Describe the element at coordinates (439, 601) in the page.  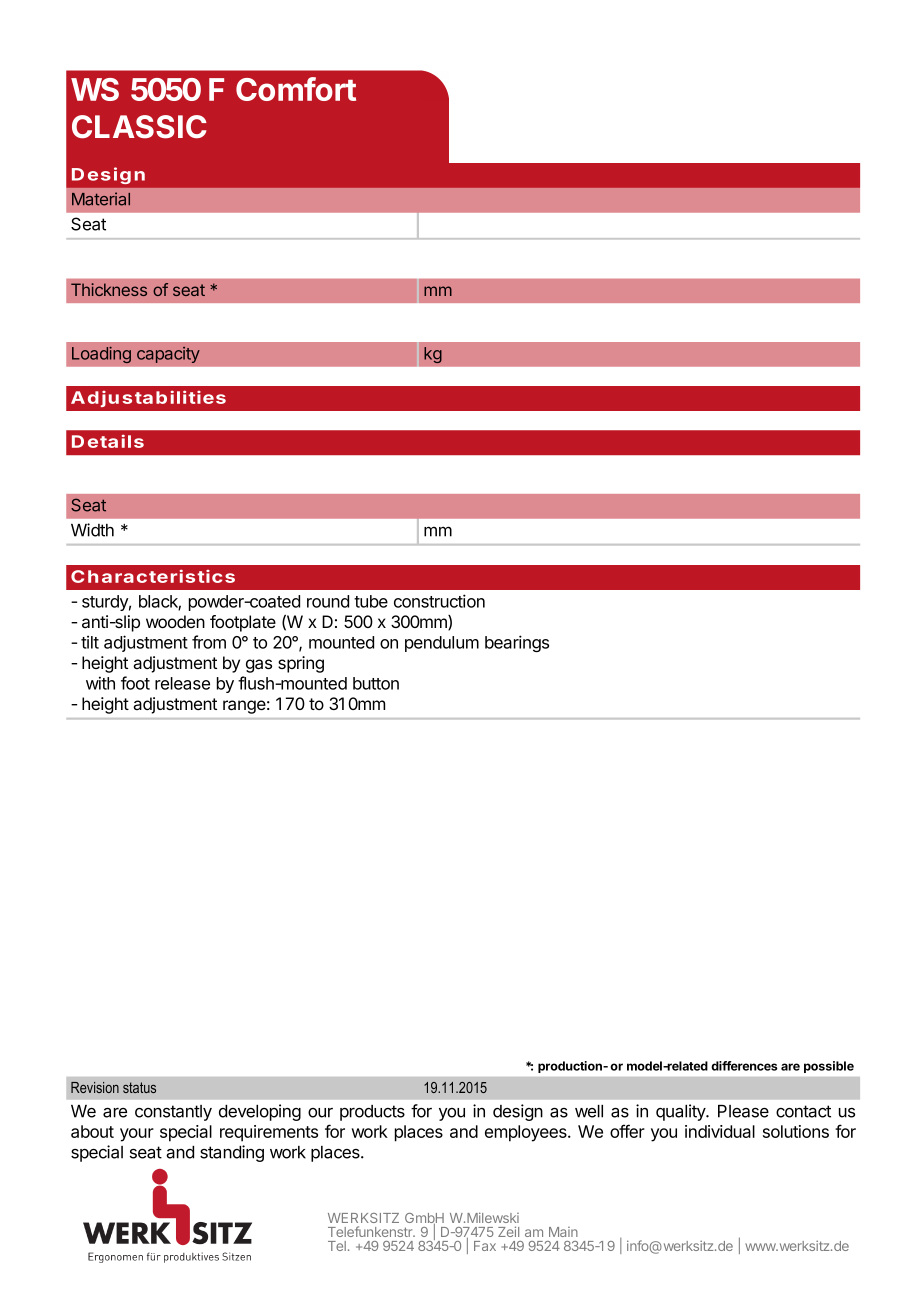
I see `construction` at that location.
